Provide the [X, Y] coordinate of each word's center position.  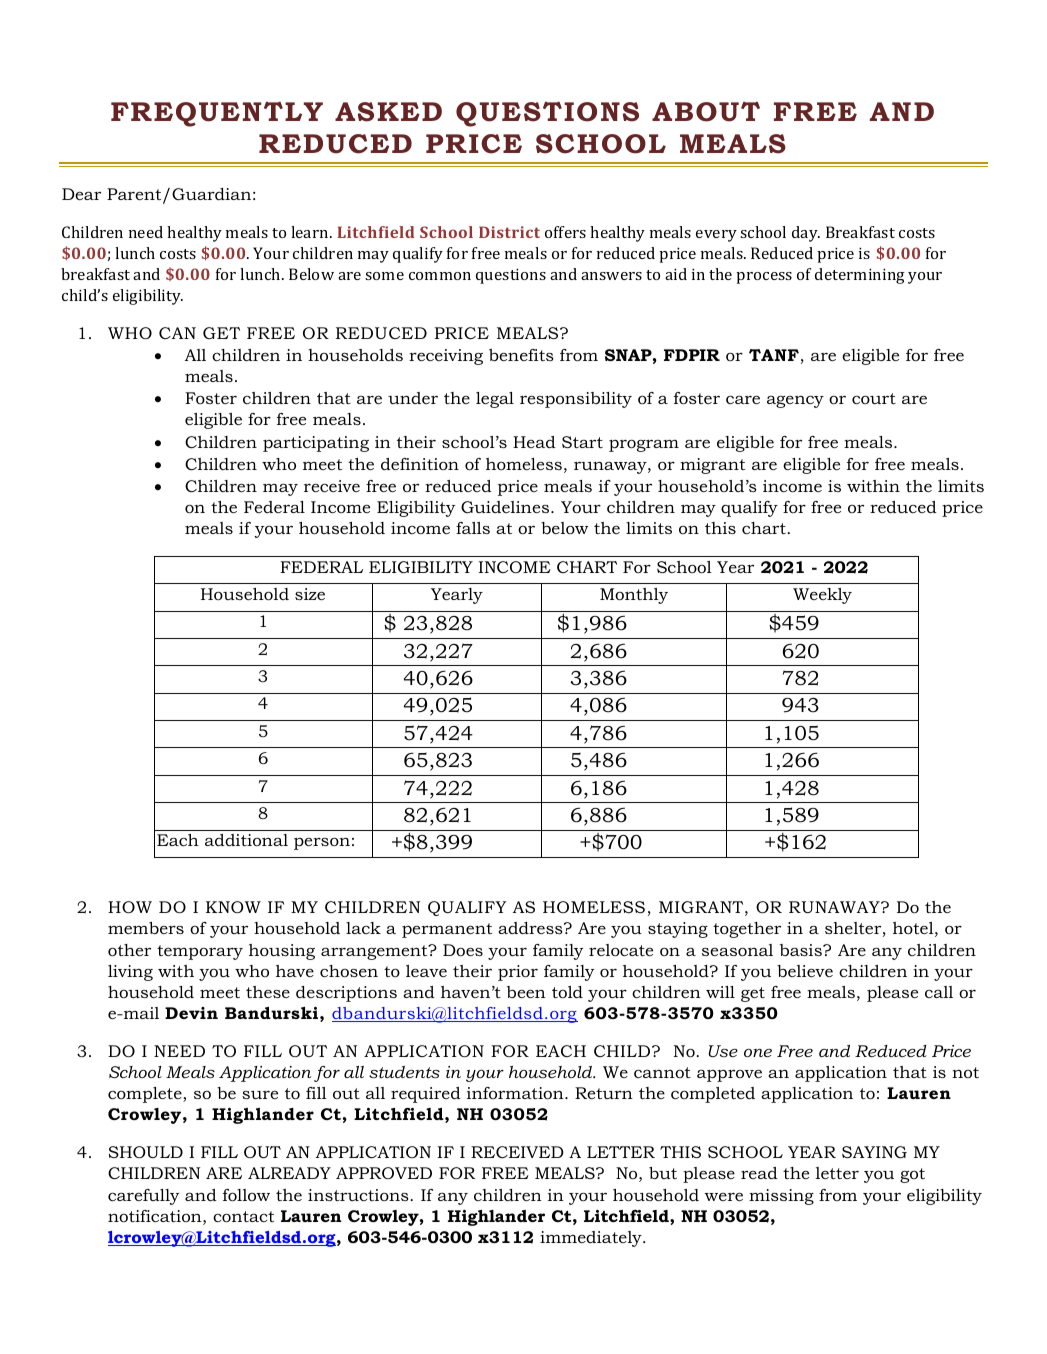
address [531, 928]
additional [246, 840]
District [509, 232]
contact [243, 1216]
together [747, 930]
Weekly [822, 596]
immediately [592, 1239]
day [806, 234]
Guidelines [506, 507]
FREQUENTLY [217, 114]
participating [316, 444]
